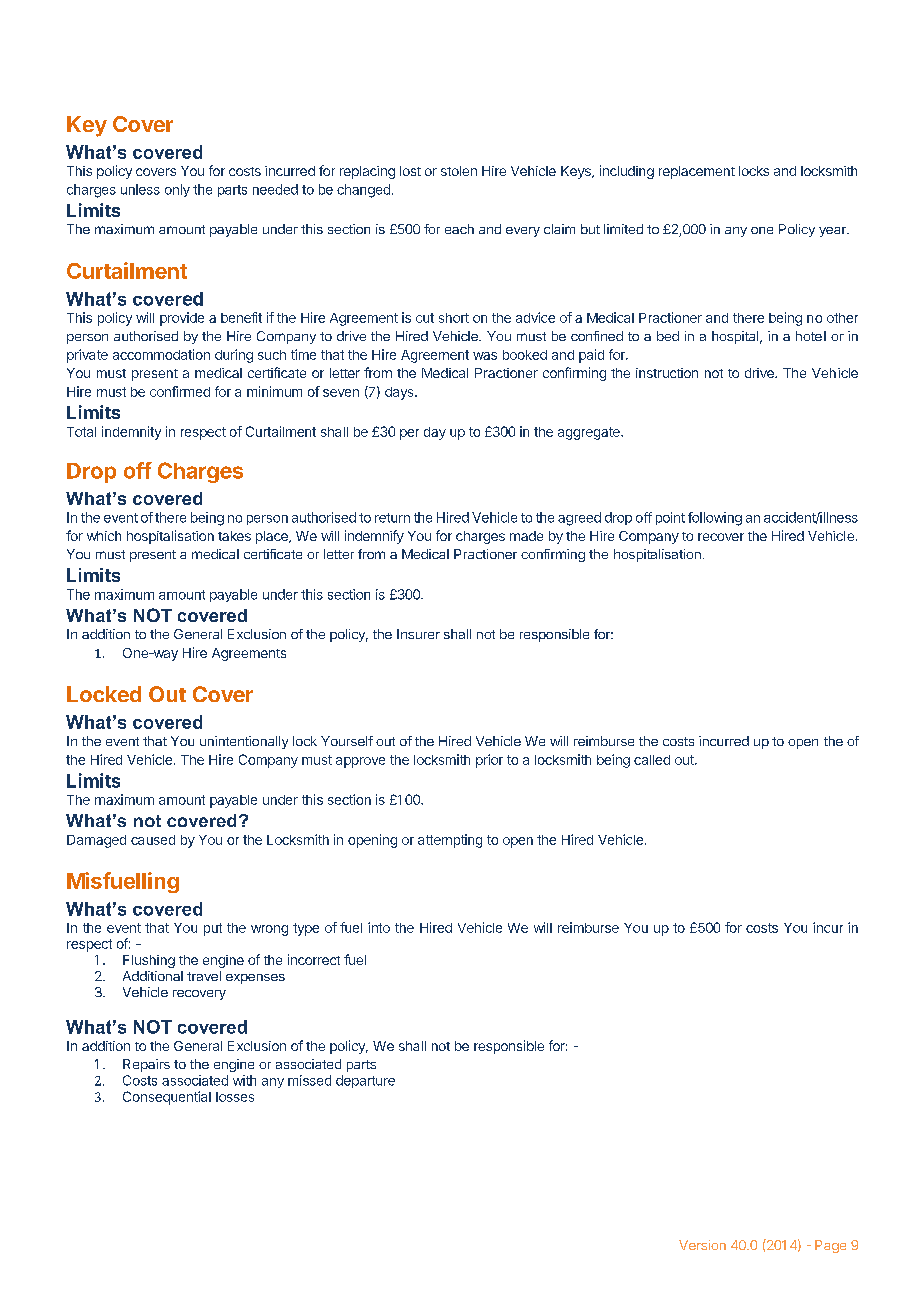  I want to click on made, so click(526, 536).
